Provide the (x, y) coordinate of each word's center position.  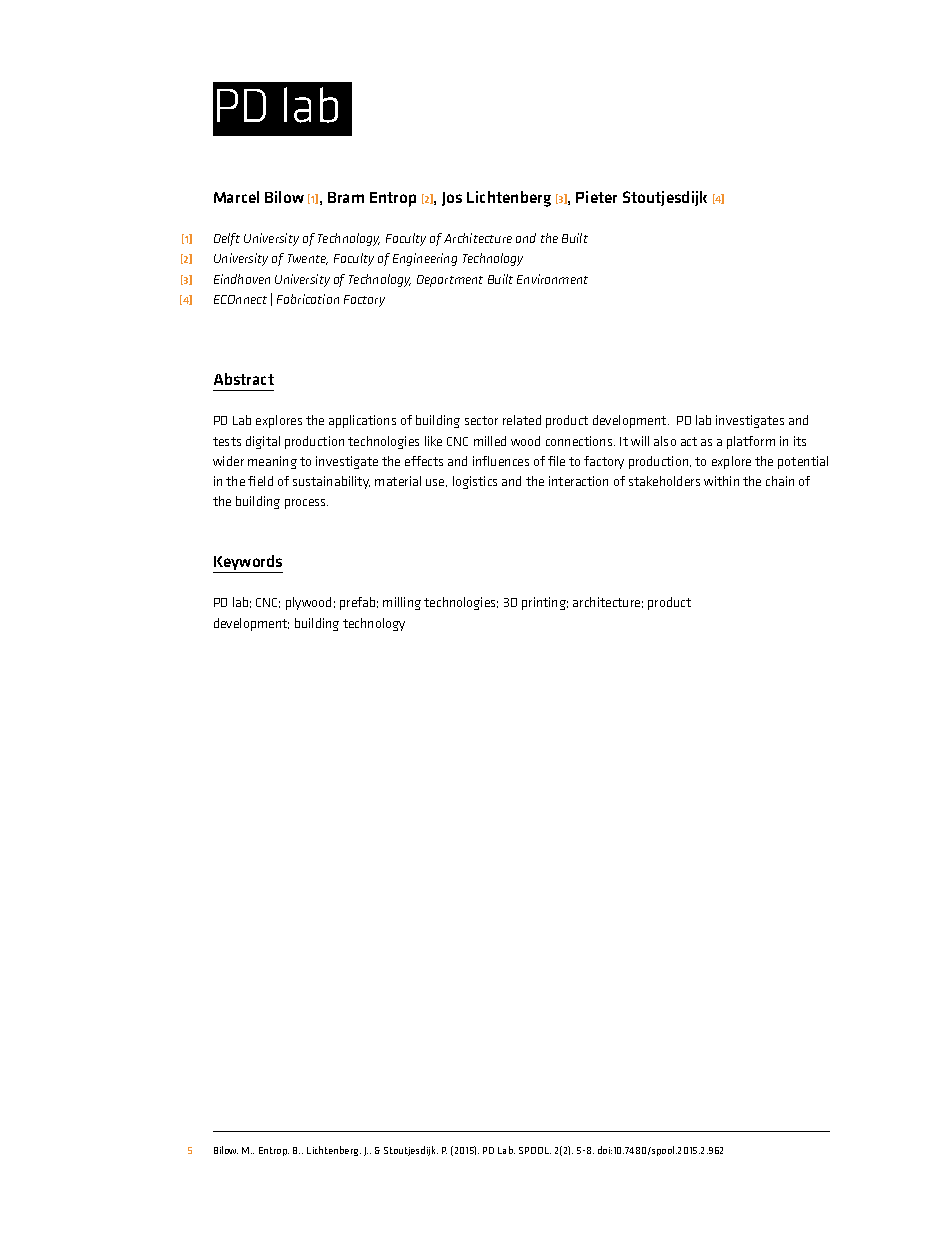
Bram (346, 197)
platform (751, 442)
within (721, 481)
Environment (552, 279)
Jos (452, 199)
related (522, 420)
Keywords (248, 564)
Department (450, 281)
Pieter (596, 197)
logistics (475, 482)
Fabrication (308, 299)
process (306, 504)
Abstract (244, 379)
